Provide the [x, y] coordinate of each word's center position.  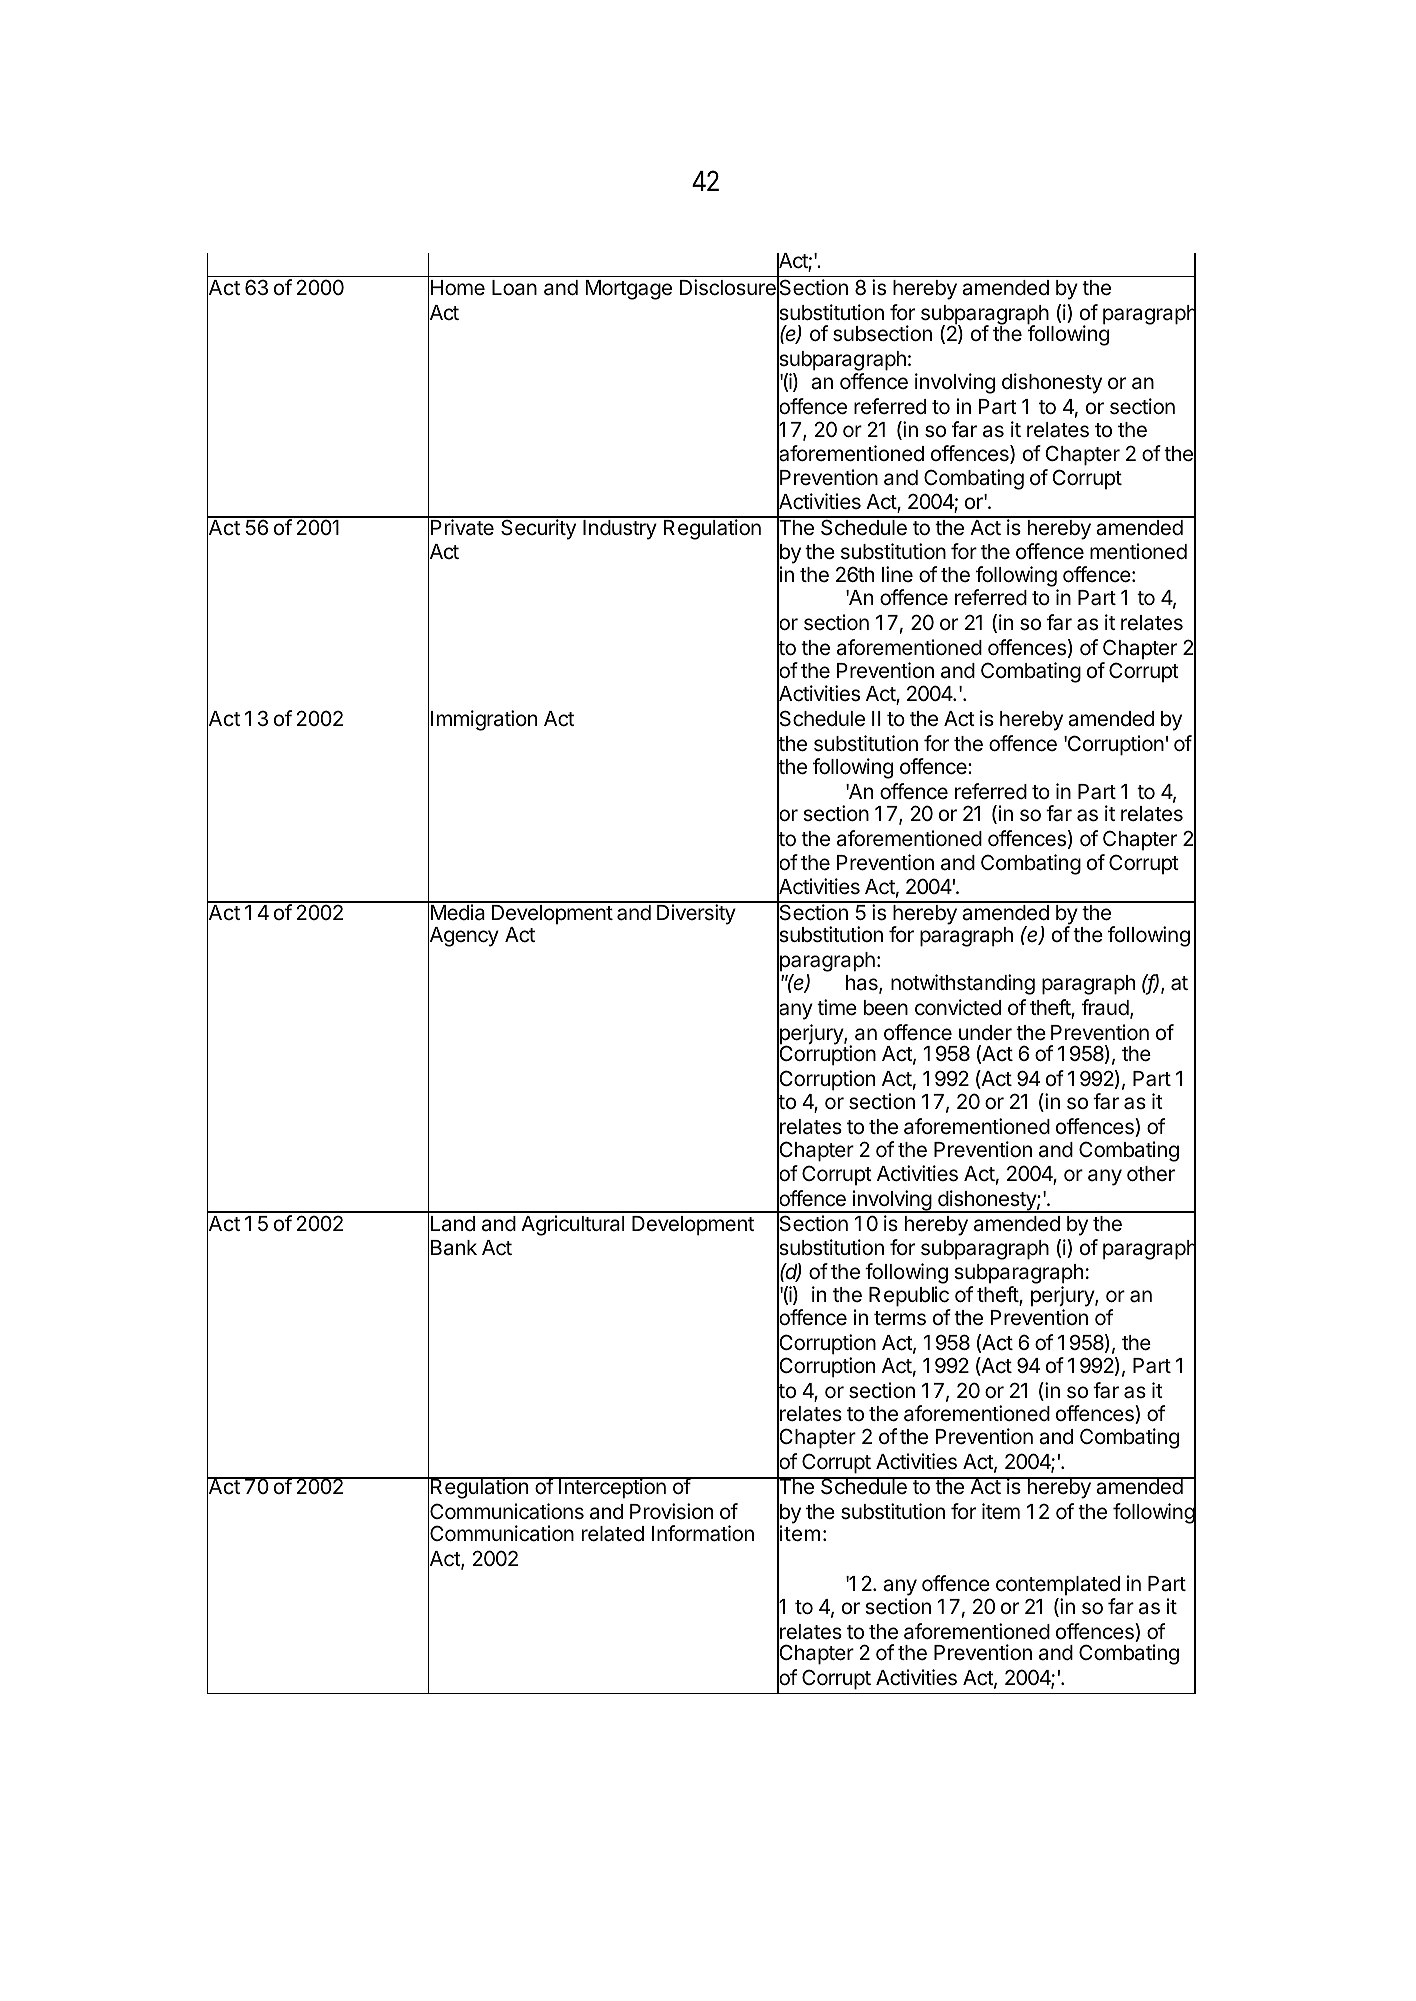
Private [462, 527]
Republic [909, 1296]
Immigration [484, 720]
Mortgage [629, 290]
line [897, 574]
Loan [514, 288]
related [613, 1534]
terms [900, 1318]
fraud [1105, 1007]
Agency [463, 937]
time [837, 1007]
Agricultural [572, 1225]
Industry [620, 530]
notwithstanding [963, 984]
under [985, 1033]
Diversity [696, 914]
